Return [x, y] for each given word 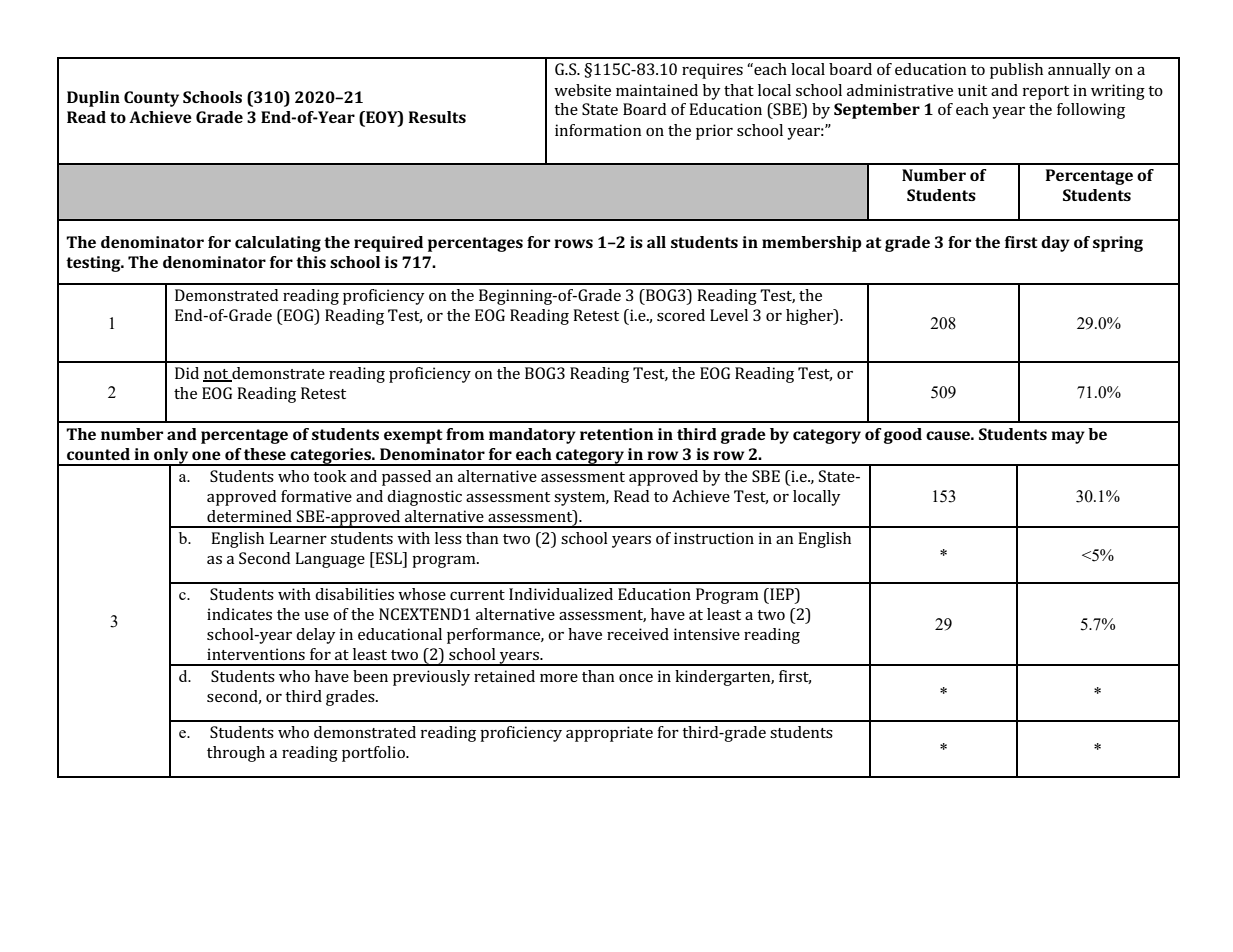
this [311, 262]
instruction [714, 538]
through [236, 754]
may [1068, 437]
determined [249, 516]
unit [972, 90]
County [151, 99]
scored [681, 315]
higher [810, 317]
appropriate [609, 734]
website [582, 90]
